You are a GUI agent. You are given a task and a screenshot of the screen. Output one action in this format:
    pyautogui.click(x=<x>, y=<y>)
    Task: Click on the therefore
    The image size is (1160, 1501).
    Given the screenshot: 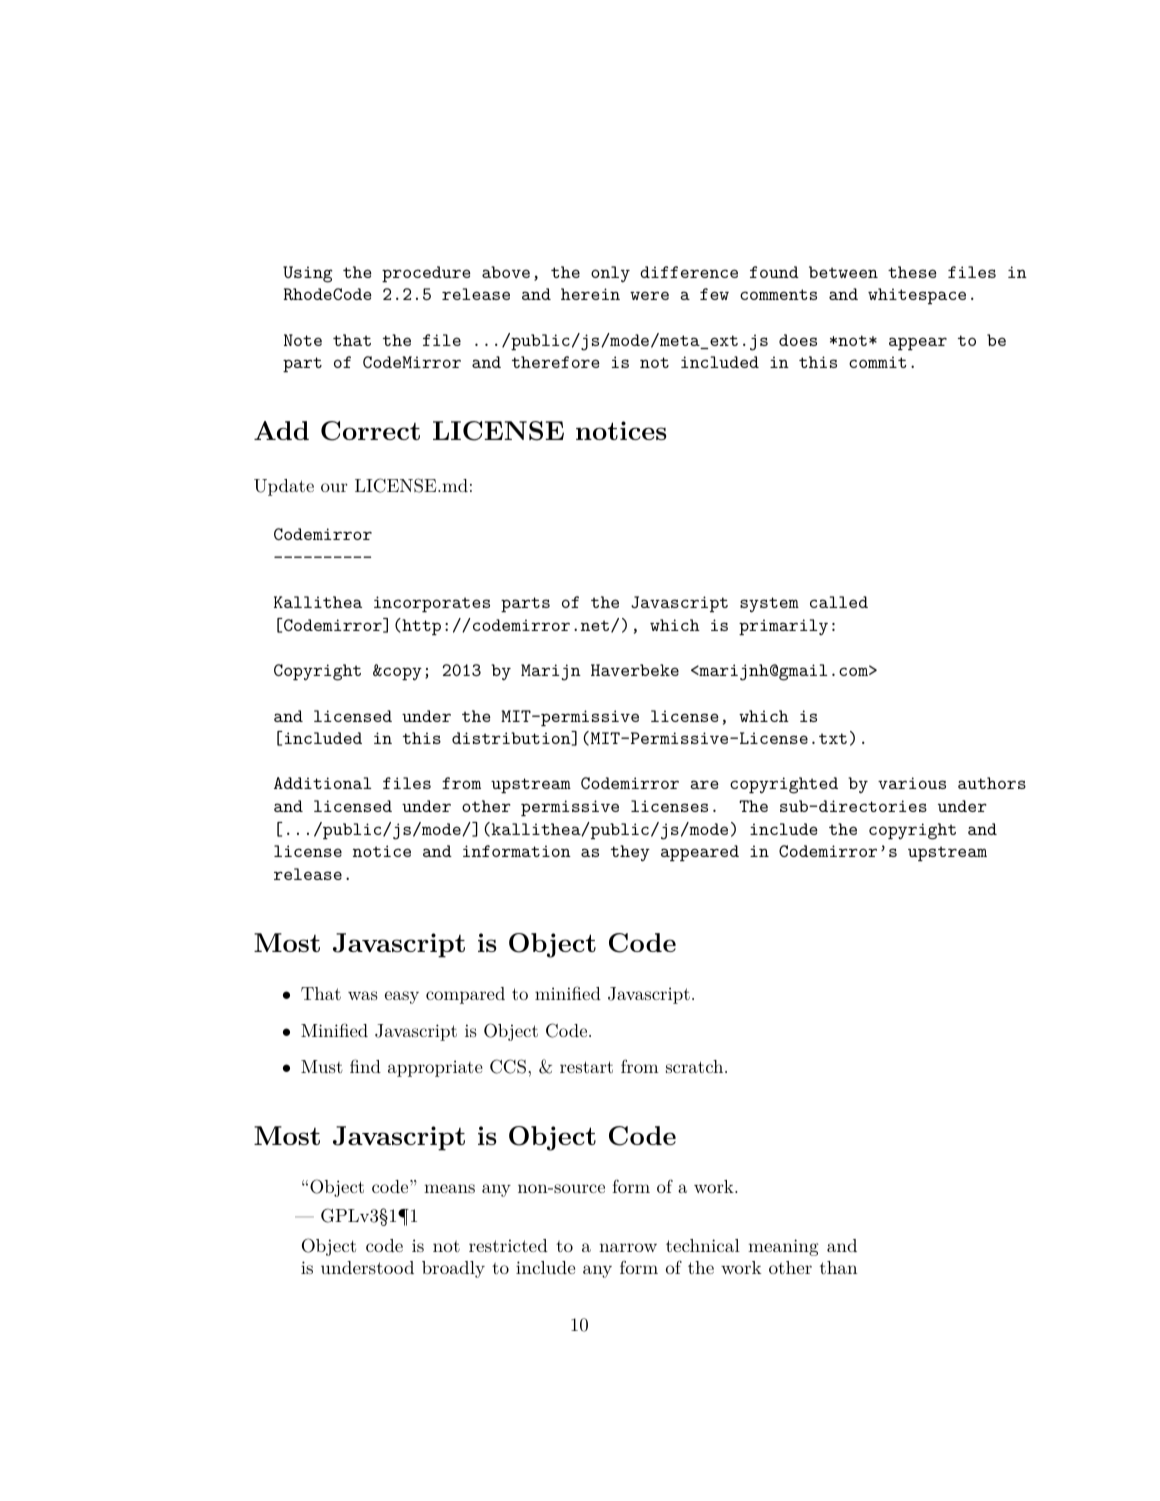 What is the action you would take?
    pyautogui.click(x=556, y=362)
